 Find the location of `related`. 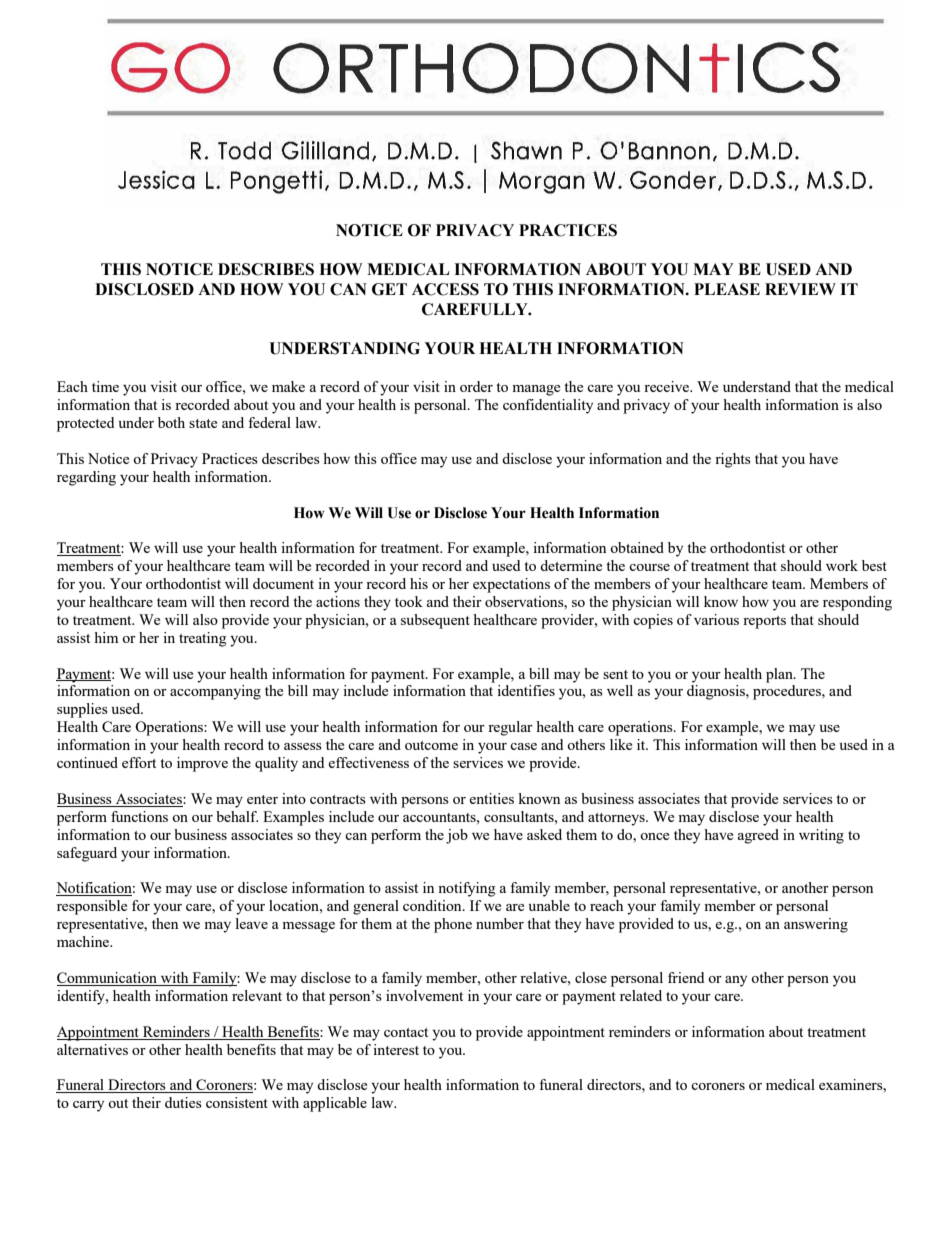

related is located at coordinates (641, 995).
